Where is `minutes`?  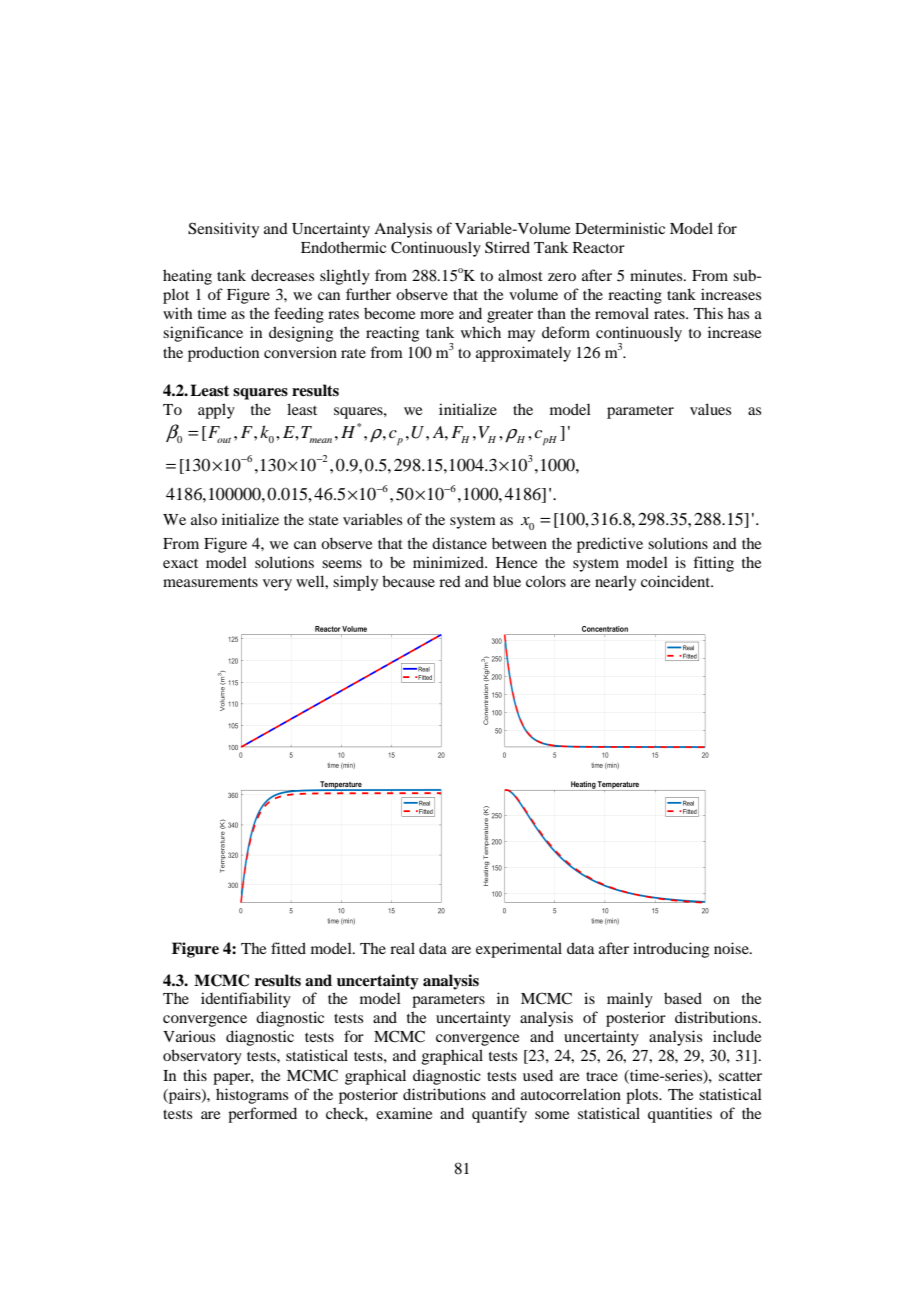
minutes is located at coordinates (657, 275).
